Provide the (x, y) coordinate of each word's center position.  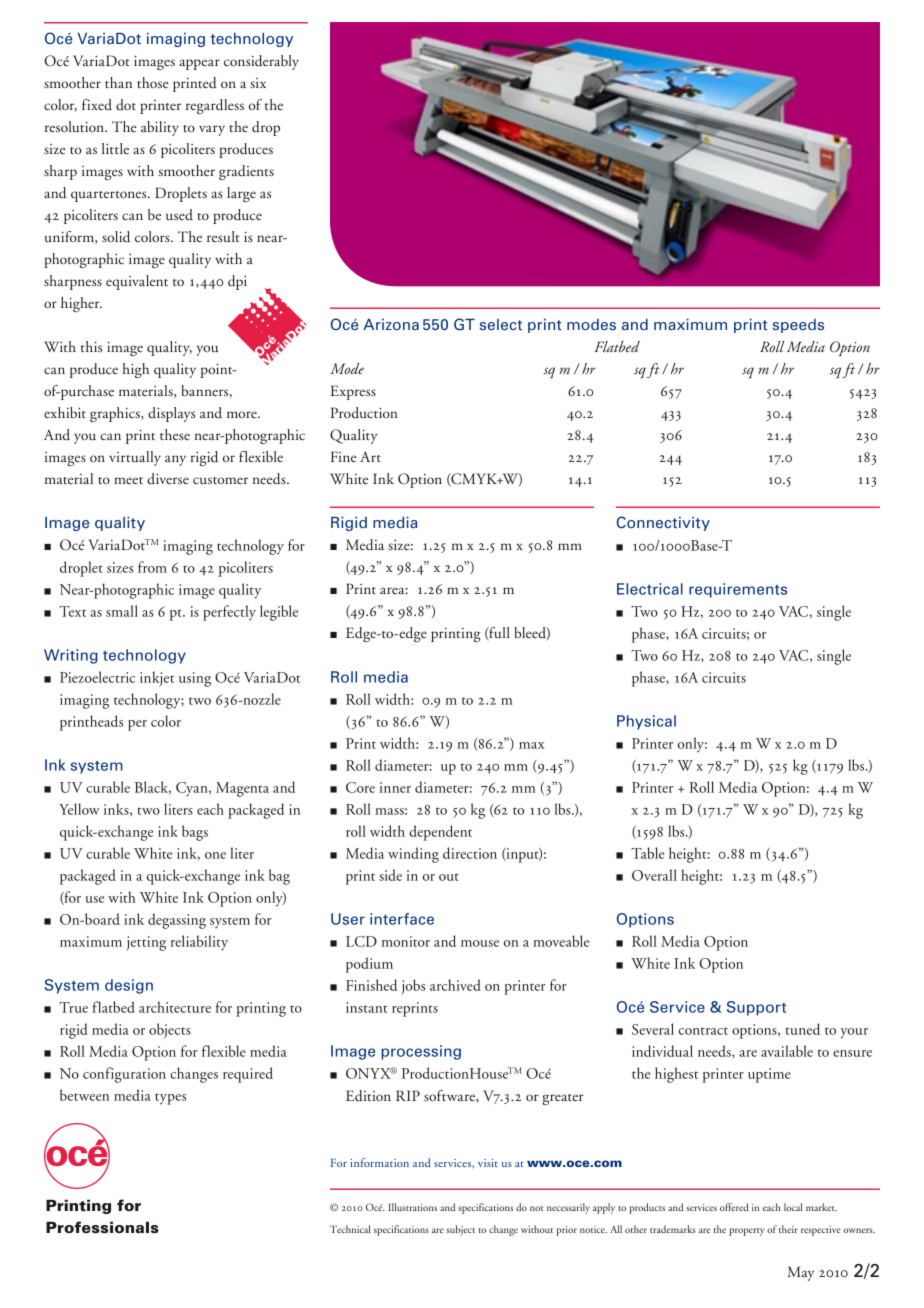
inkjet (157, 679)
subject (460, 1230)
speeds (798, 326)
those (153, 82)
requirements (738, 590)
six (258, 83)
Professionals (102, 1227)
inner (395, 787)
